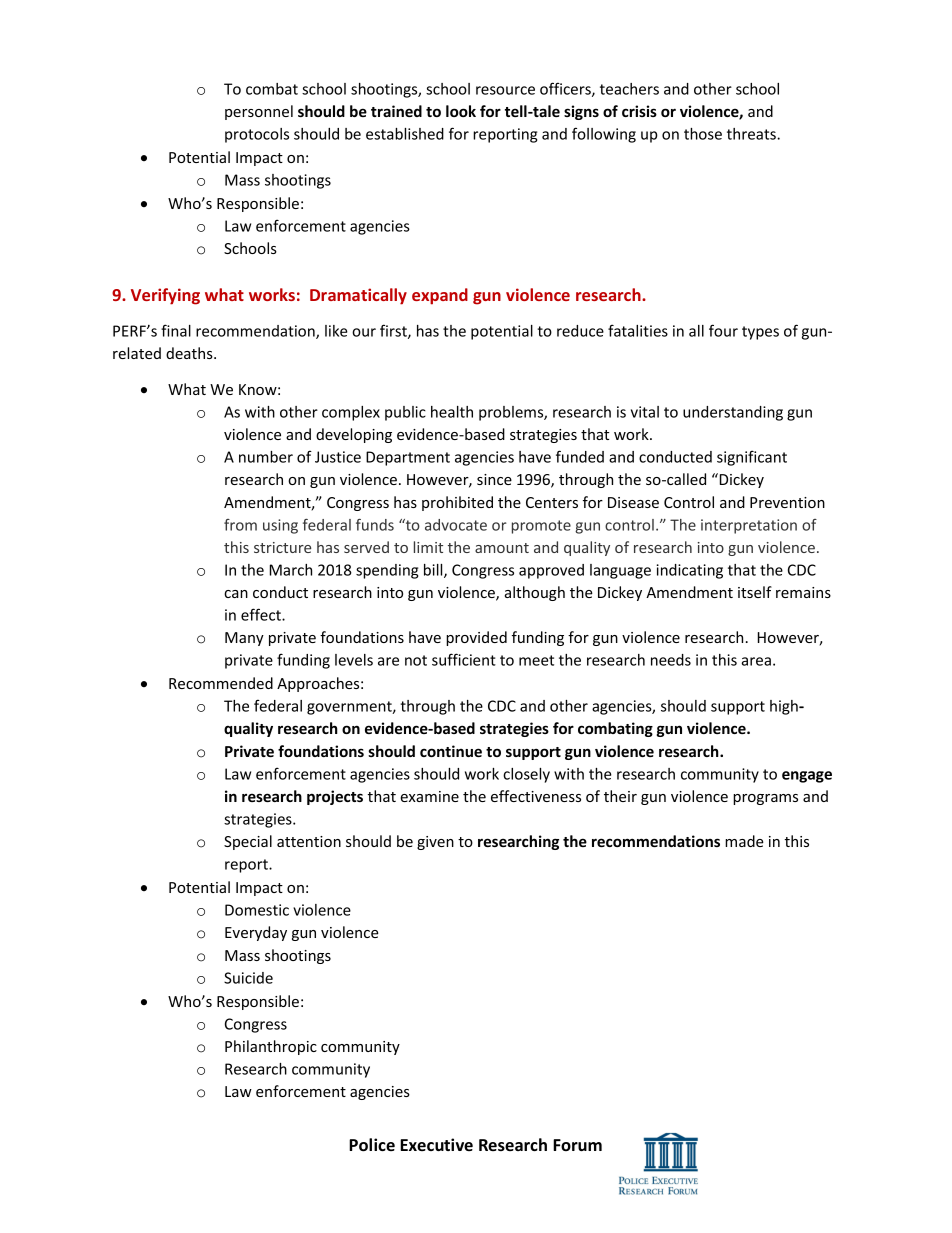 This screenshot has height=1233, width=952. What do you see at coordinates (526, 775) in the screenshot?
I see `closely` at bounding box center [526, 775].
